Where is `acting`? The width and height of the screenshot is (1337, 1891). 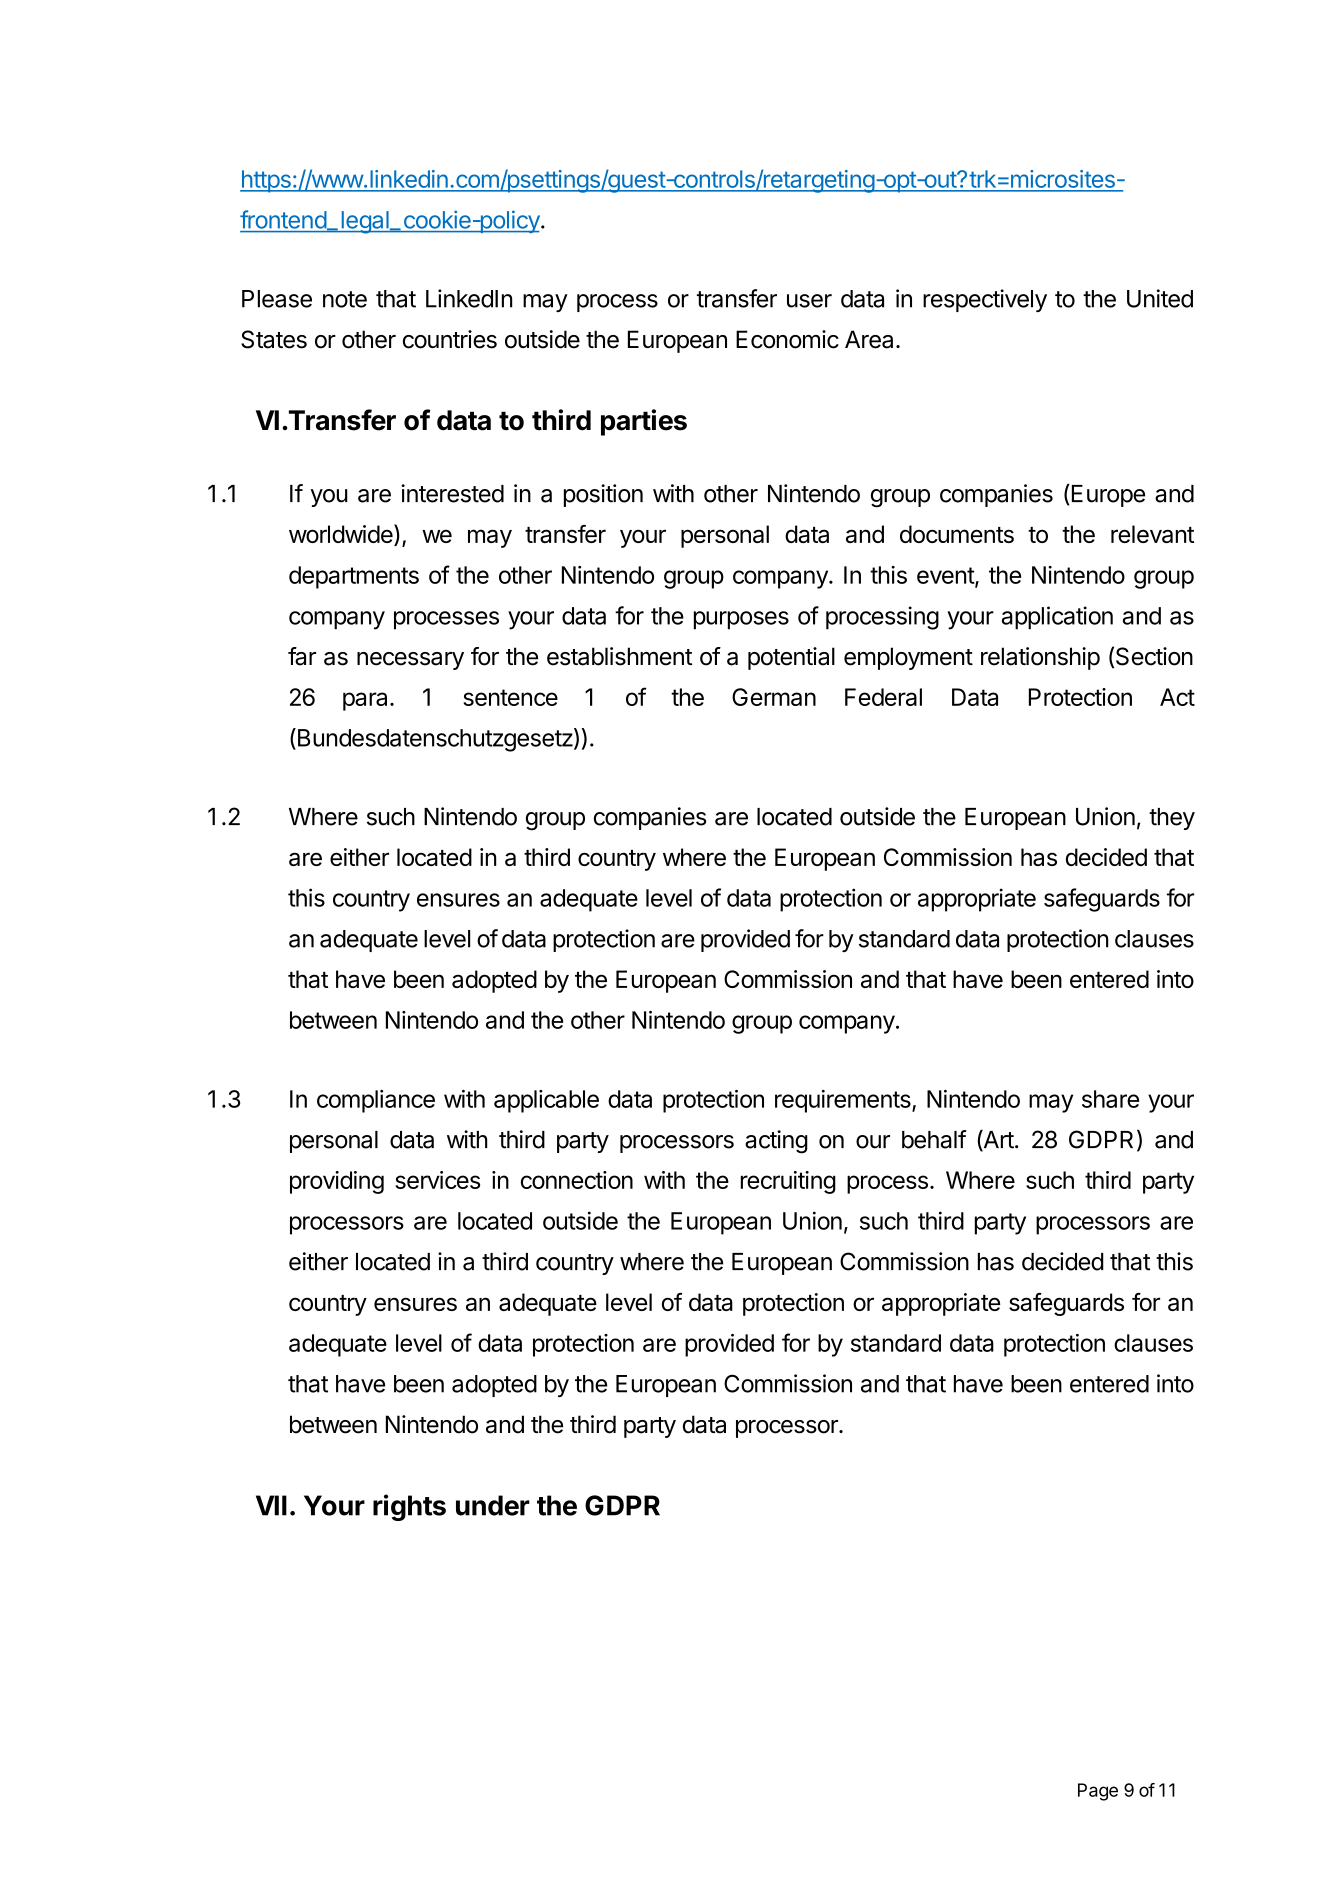
acting is located at coordinates (776, 1142).
